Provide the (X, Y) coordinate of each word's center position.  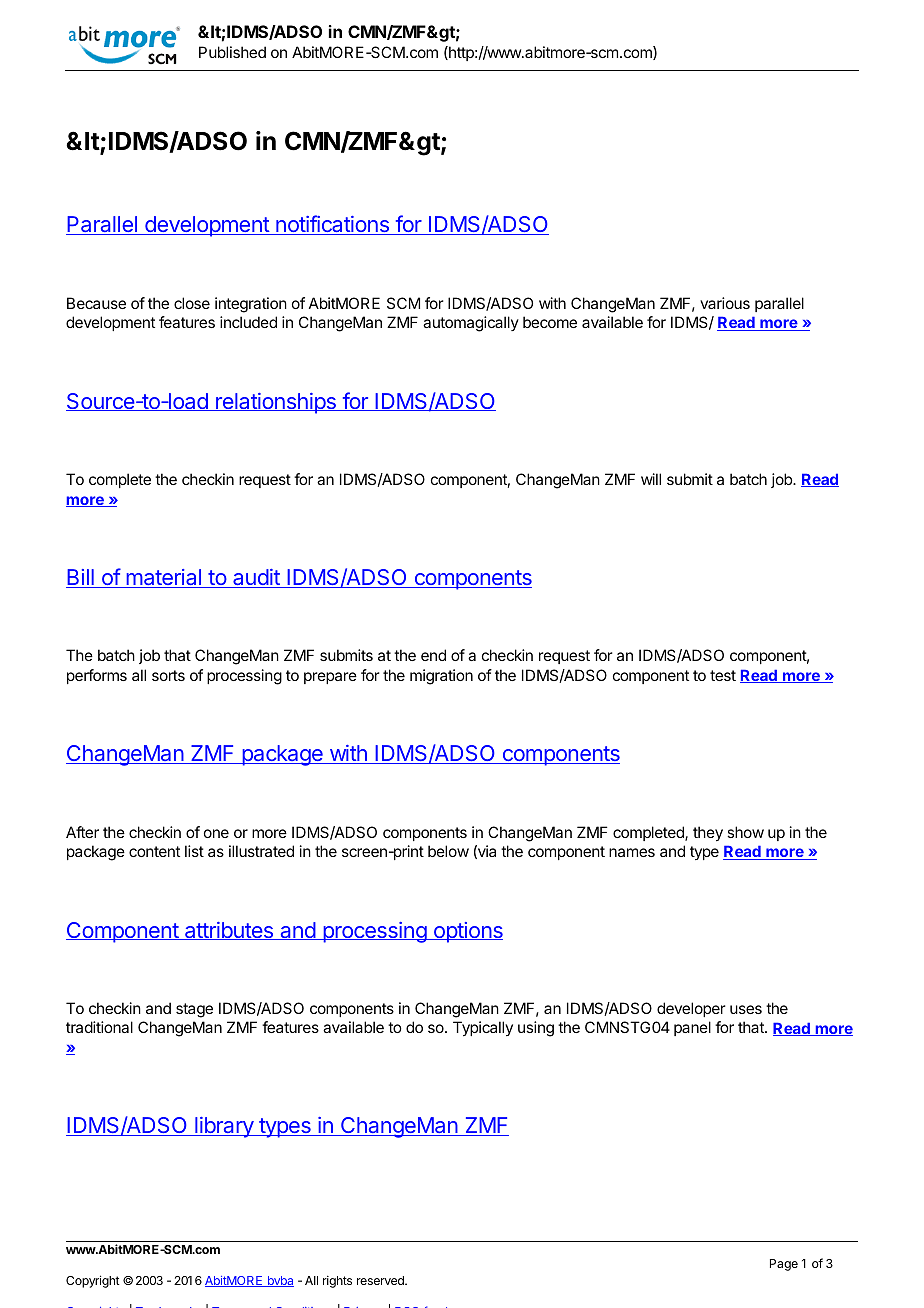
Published (232, 52)
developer (691, 1009)
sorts (168, 675)
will (651, 479)
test (723, 675)
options (467, 932)
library (224, 1127)
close (192, 303)
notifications (332, 225)
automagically (471, 324)
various (725, 303)
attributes (229, 931)
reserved (381, 1280)
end (433, 655)
